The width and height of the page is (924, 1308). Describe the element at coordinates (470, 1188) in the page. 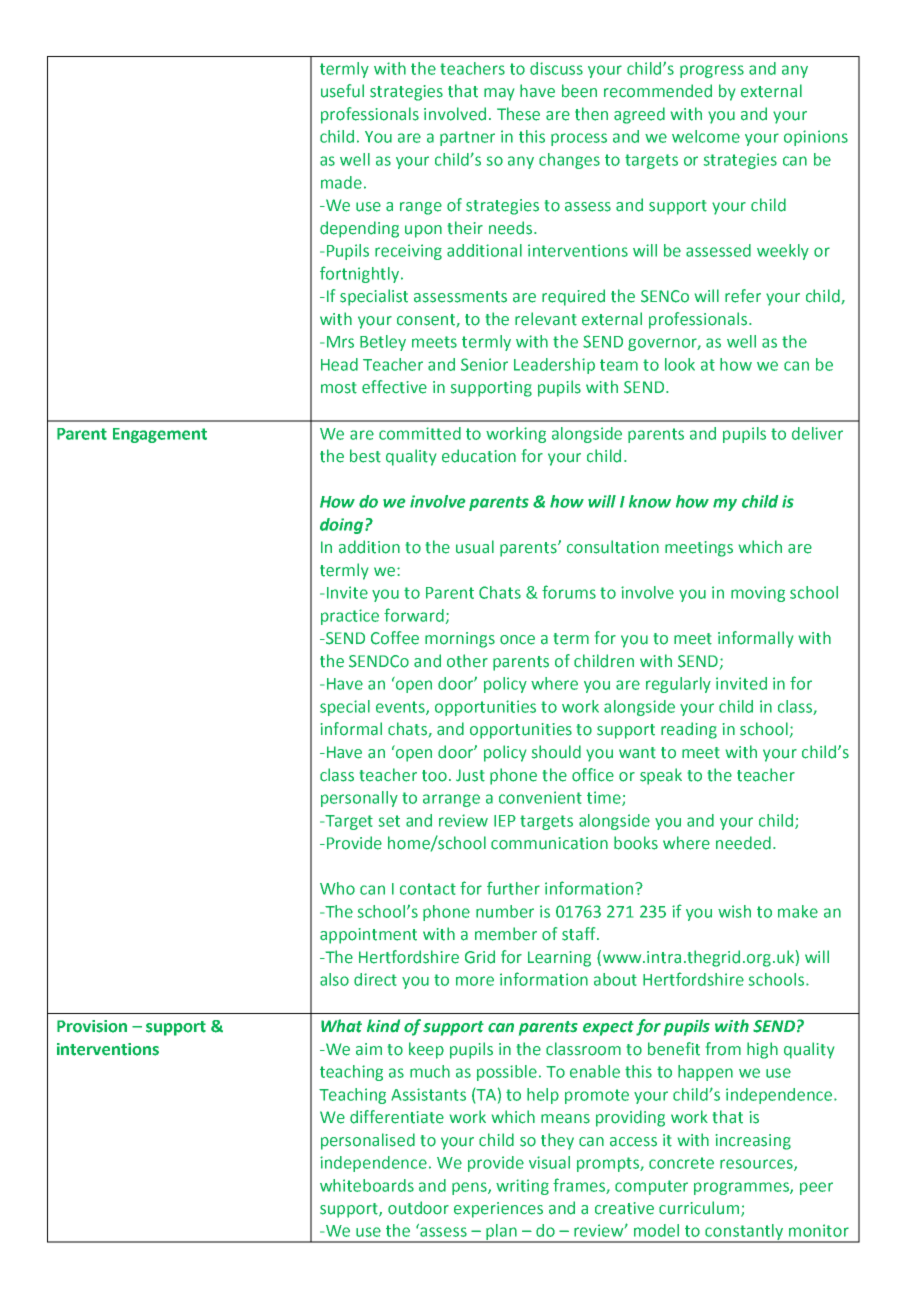

I see `pens` at that location.
